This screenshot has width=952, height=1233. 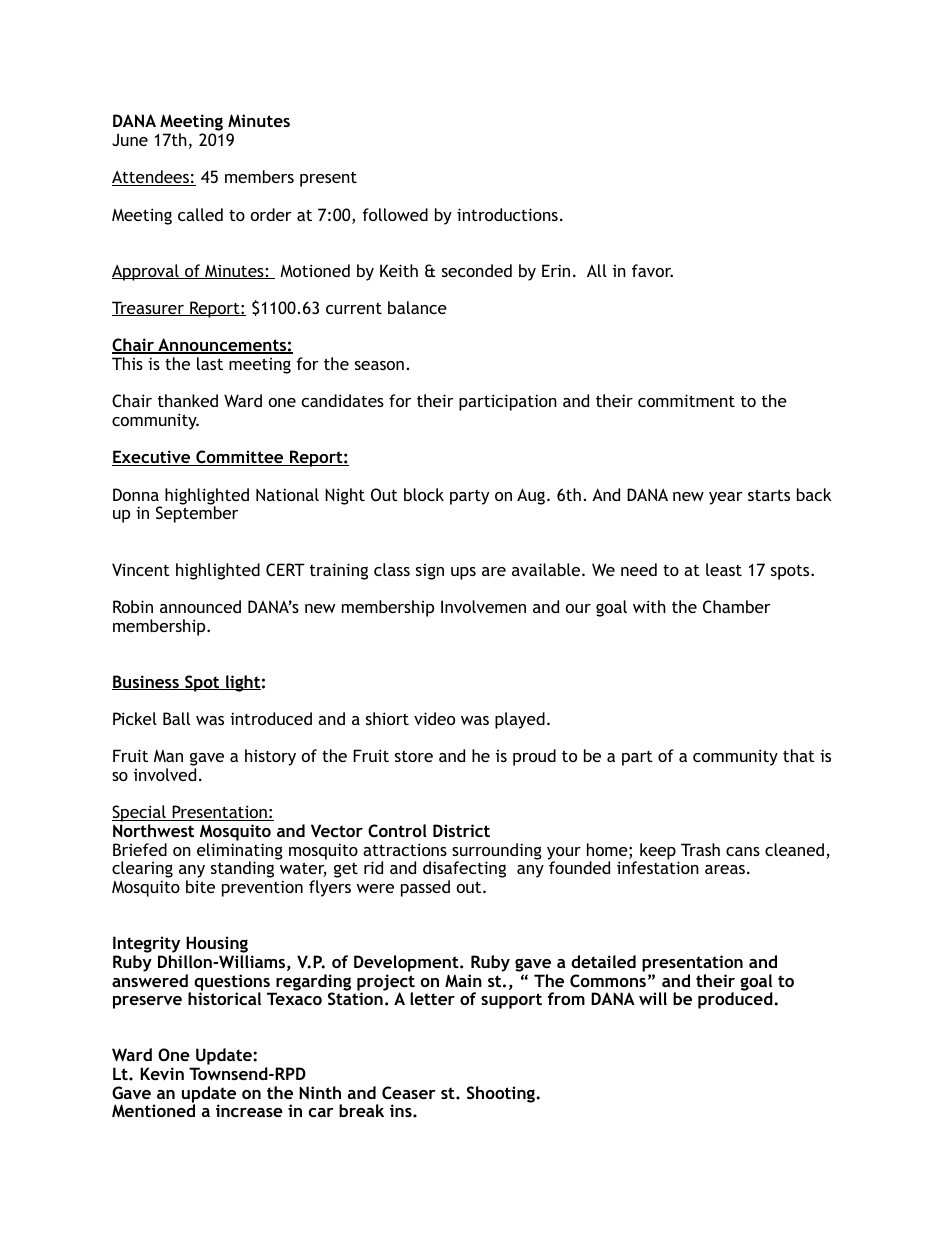 I want to click on Attendees, so click(x=151, y=178).
